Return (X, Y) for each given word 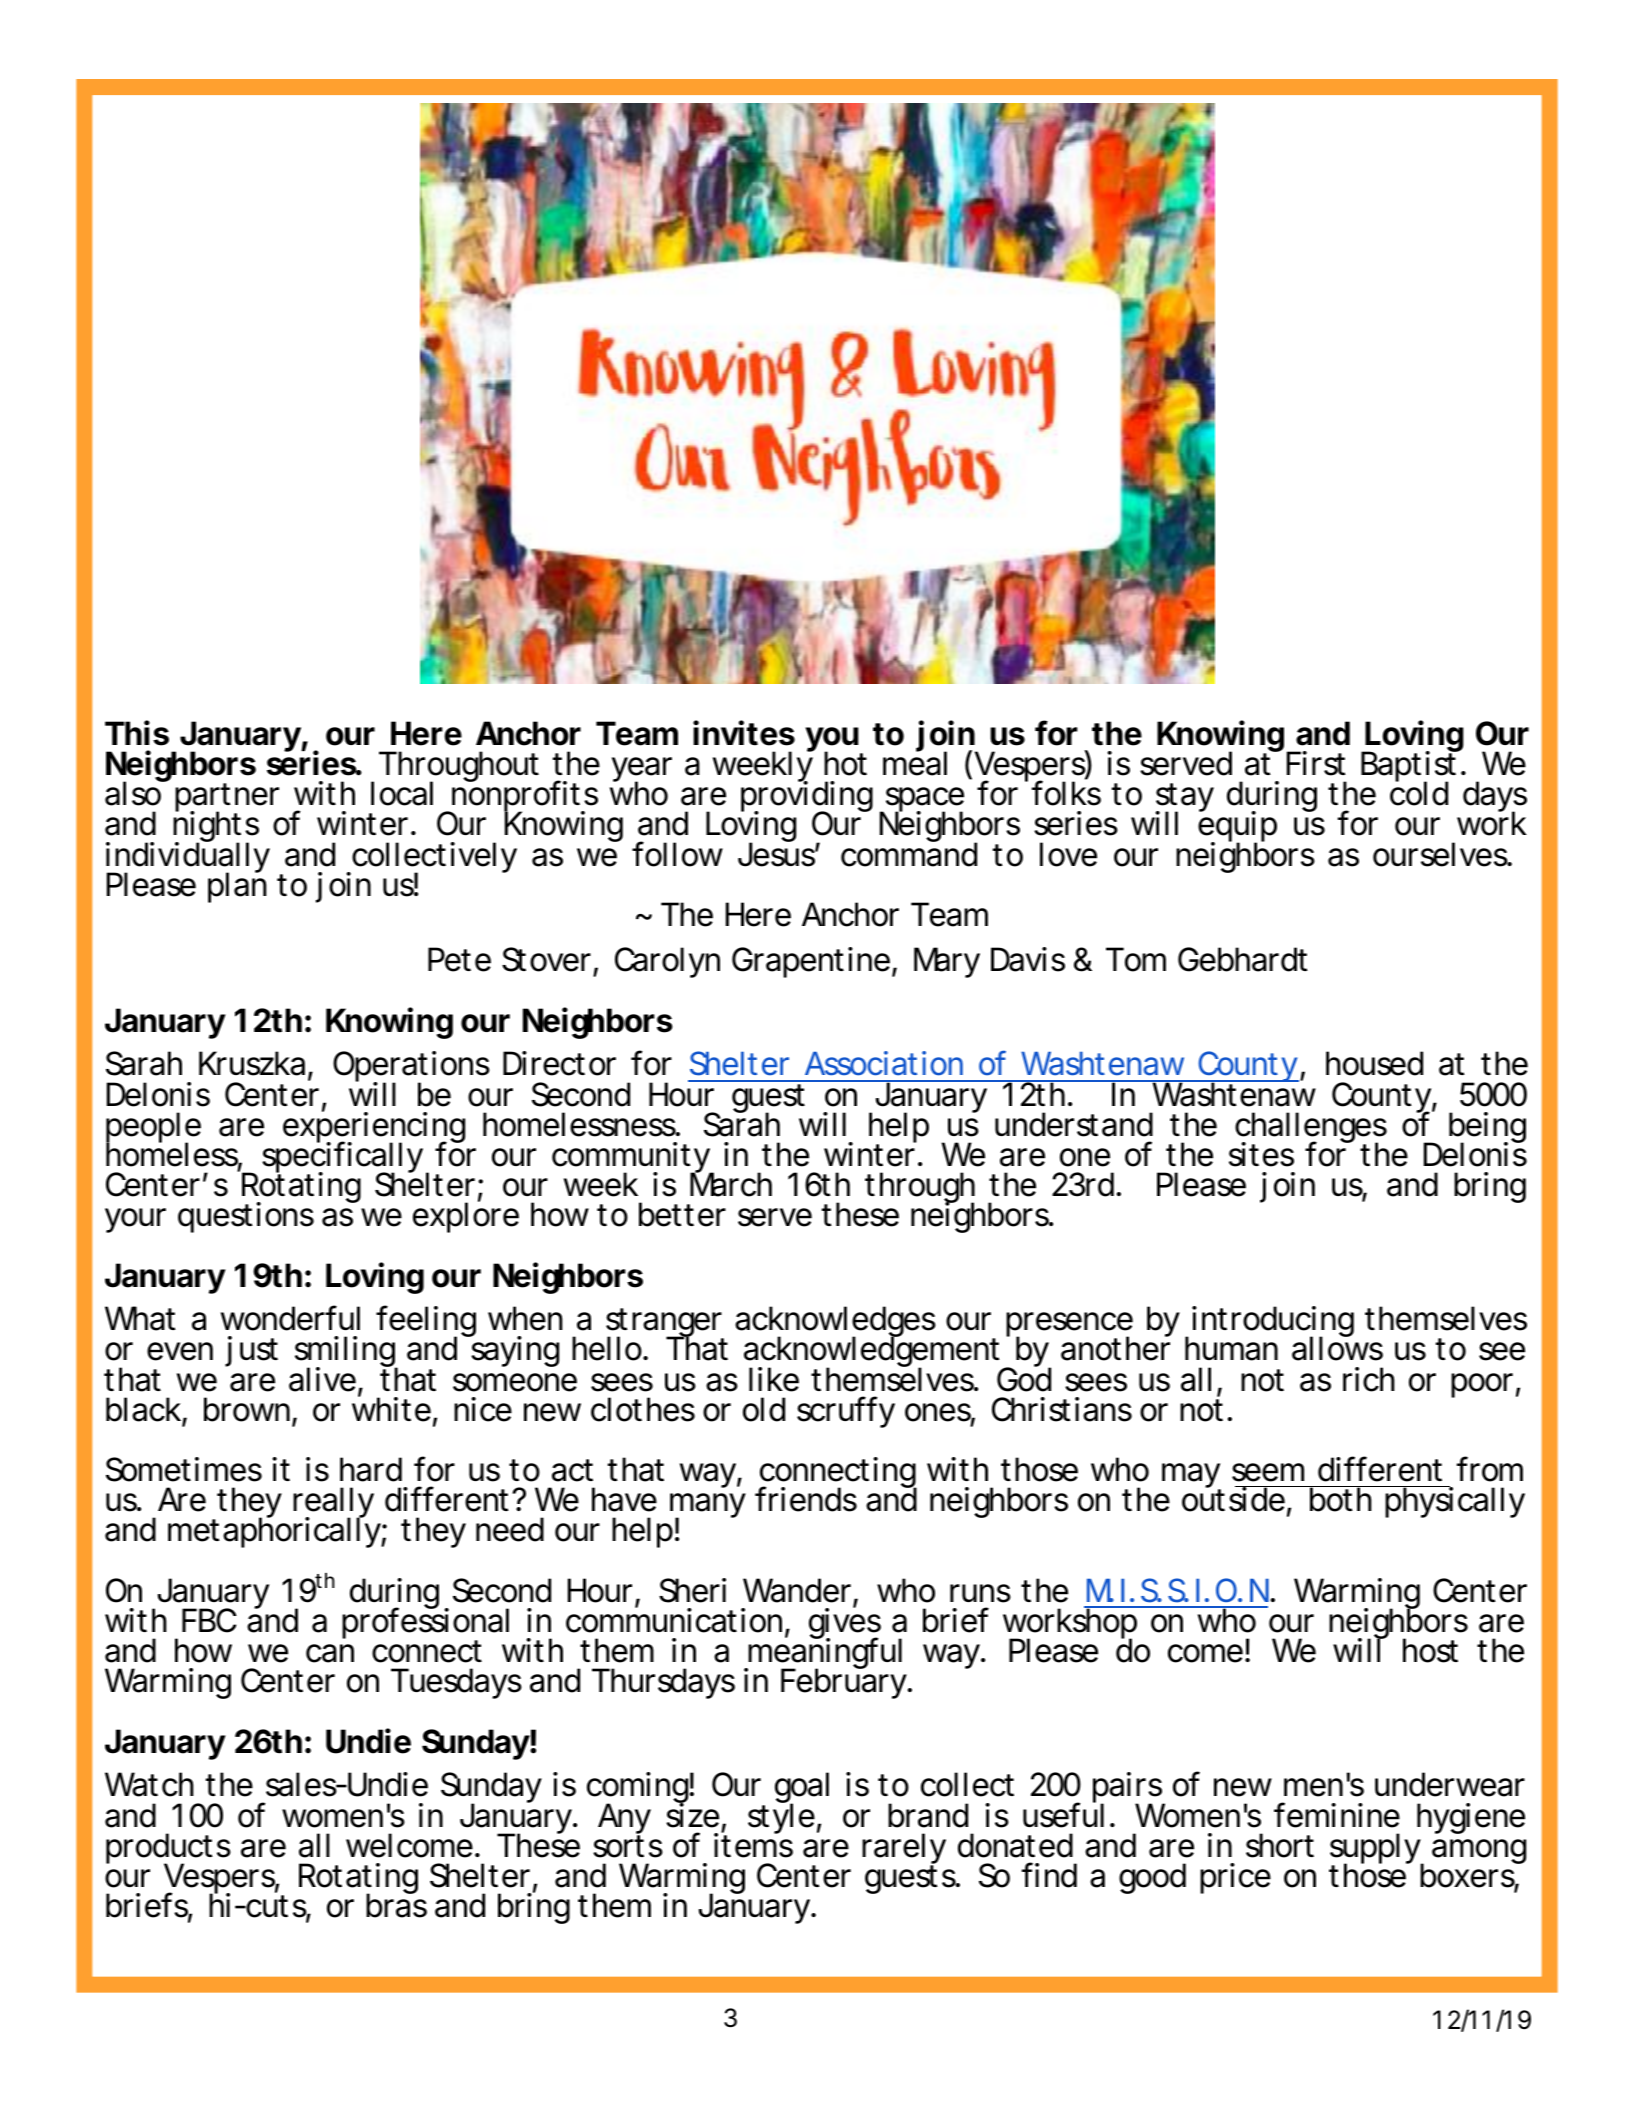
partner (227, 799)
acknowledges (835, 1323)
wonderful (290, 1318)
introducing (1273, 1323)
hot (845, 763)
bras (396, 1905)
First (1316, 763)
